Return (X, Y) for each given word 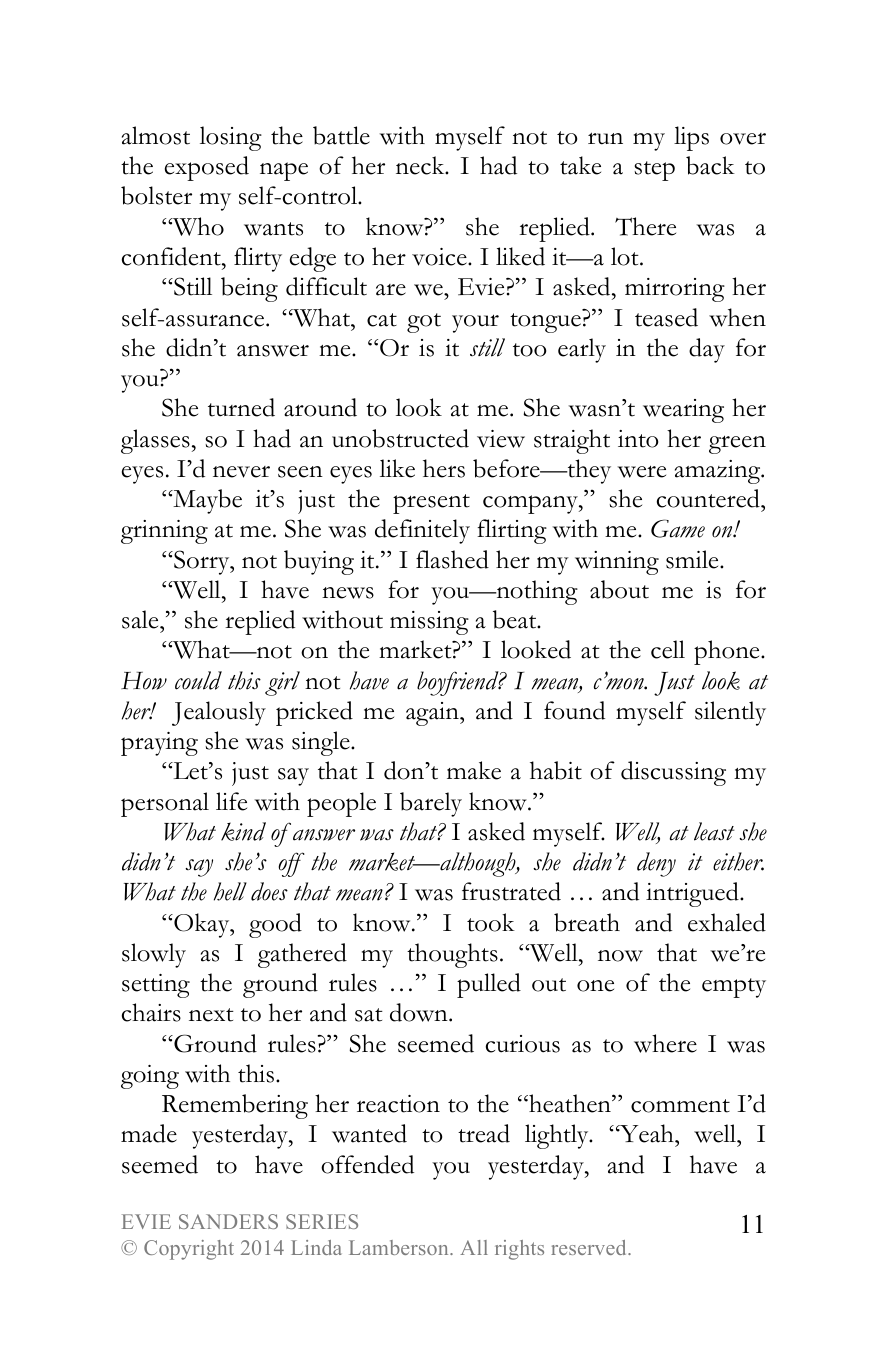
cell (668, 649)
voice (440, 257)
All (474, 1247)
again (433, 714)
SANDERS (228, 1221)
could (198, 680)
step (654, 171)
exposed (207, 168)
